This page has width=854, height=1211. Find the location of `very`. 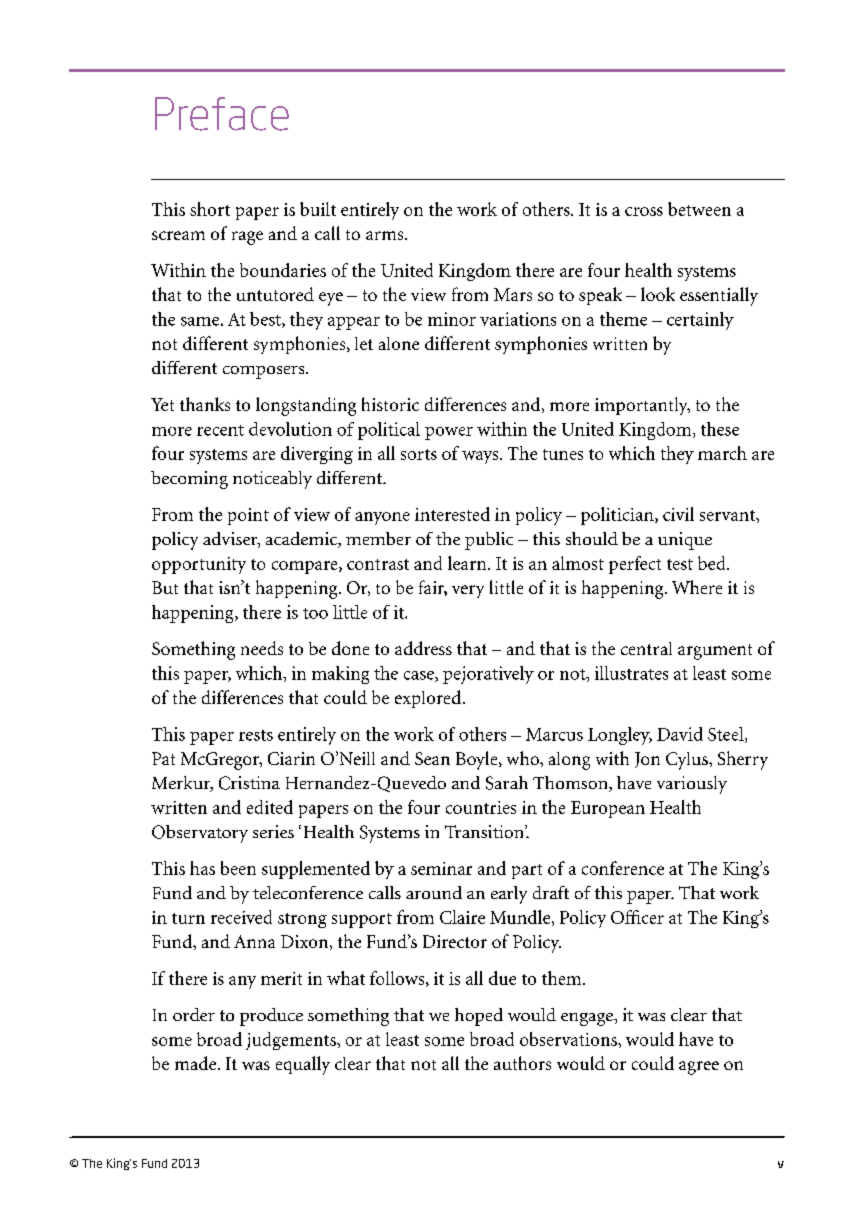

very is located at coordinates (468, 591).
